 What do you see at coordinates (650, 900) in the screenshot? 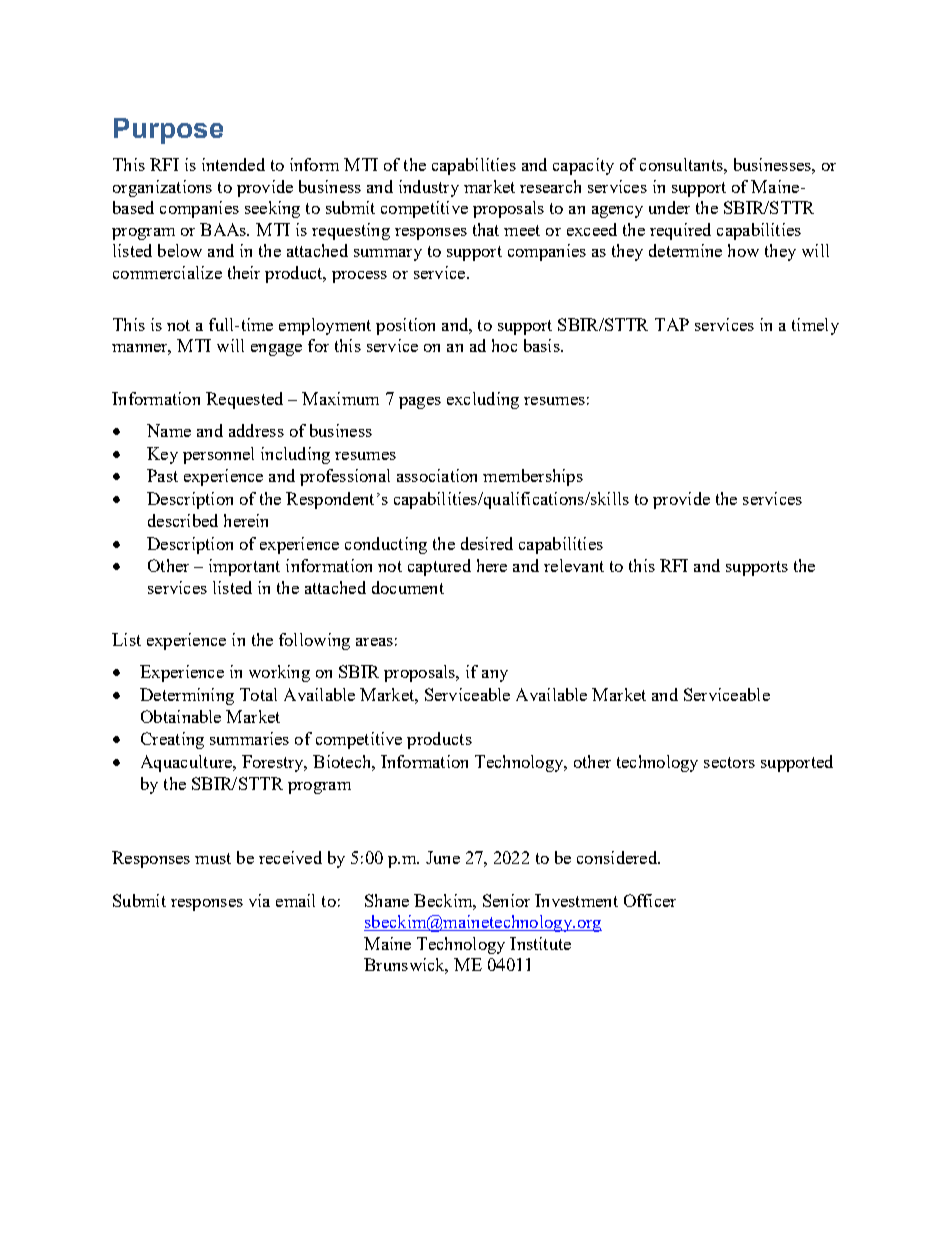
I see `Officer` at bounding box center [650, 900].
